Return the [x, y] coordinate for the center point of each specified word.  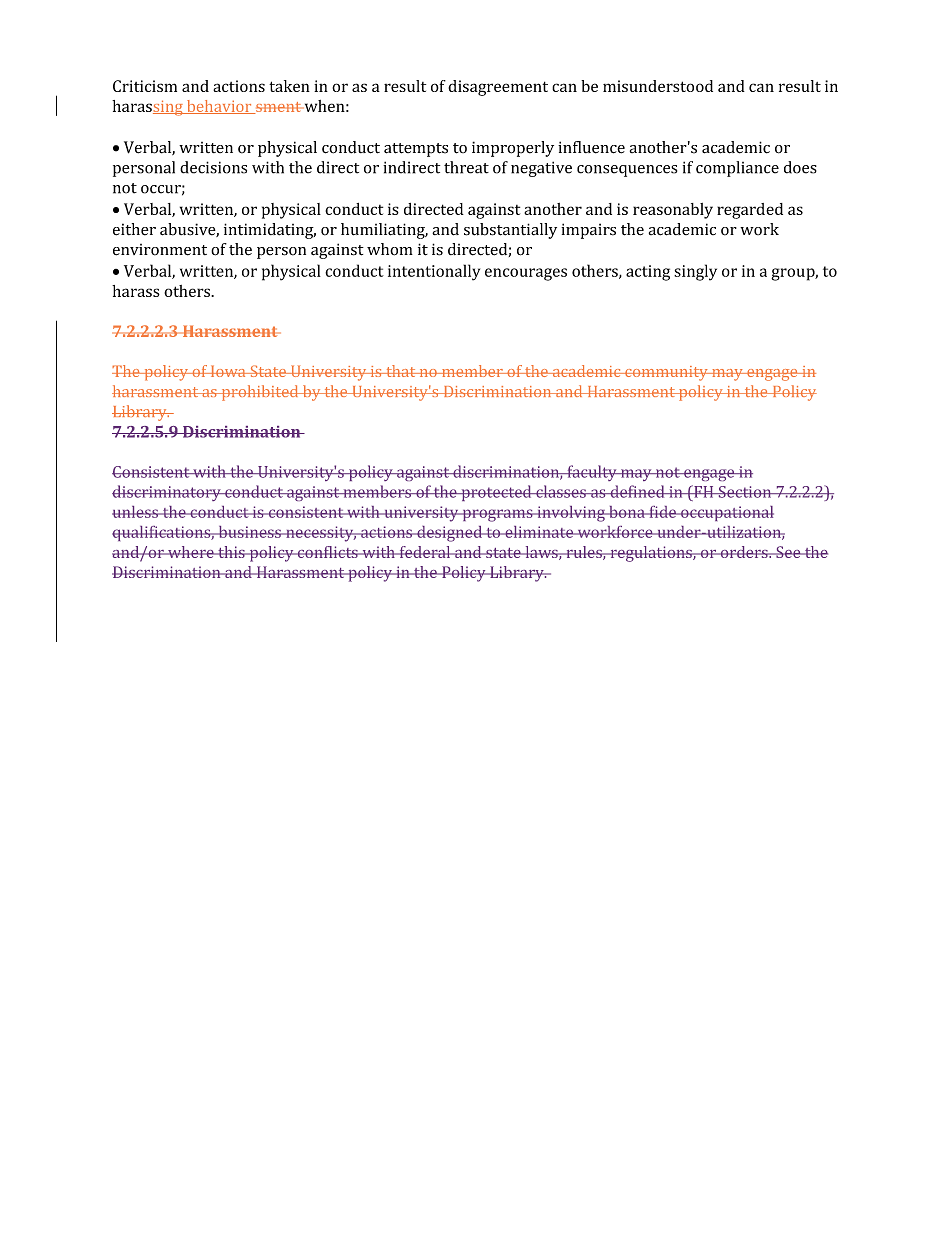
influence [591, 147]
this [231, 552]
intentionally [434, 272]
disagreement [498, 88]
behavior [219, 107]
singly [695, 272]
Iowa [228, 371]
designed [449, 534]
